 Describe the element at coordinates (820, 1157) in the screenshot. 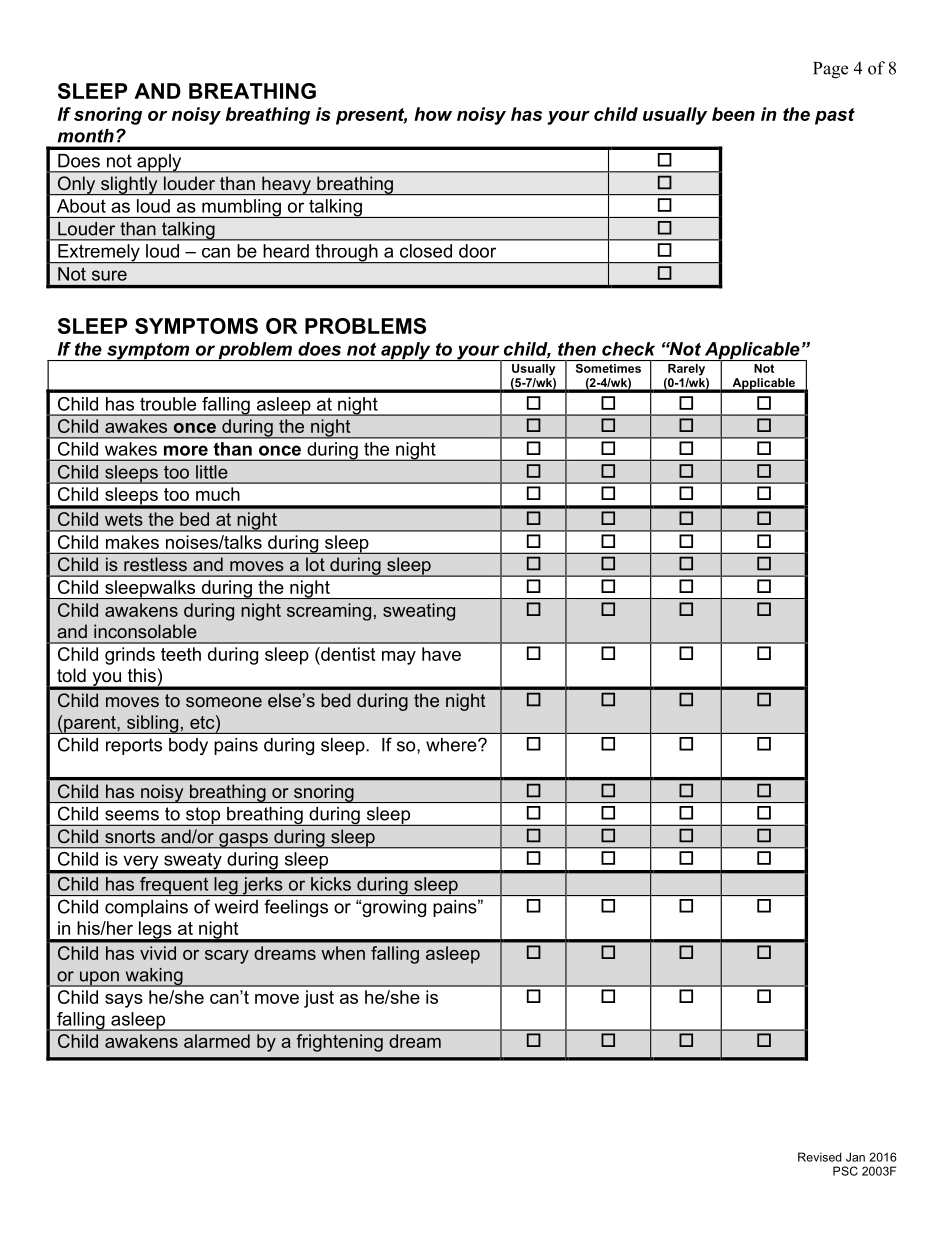

I see `Revised` at that location.
